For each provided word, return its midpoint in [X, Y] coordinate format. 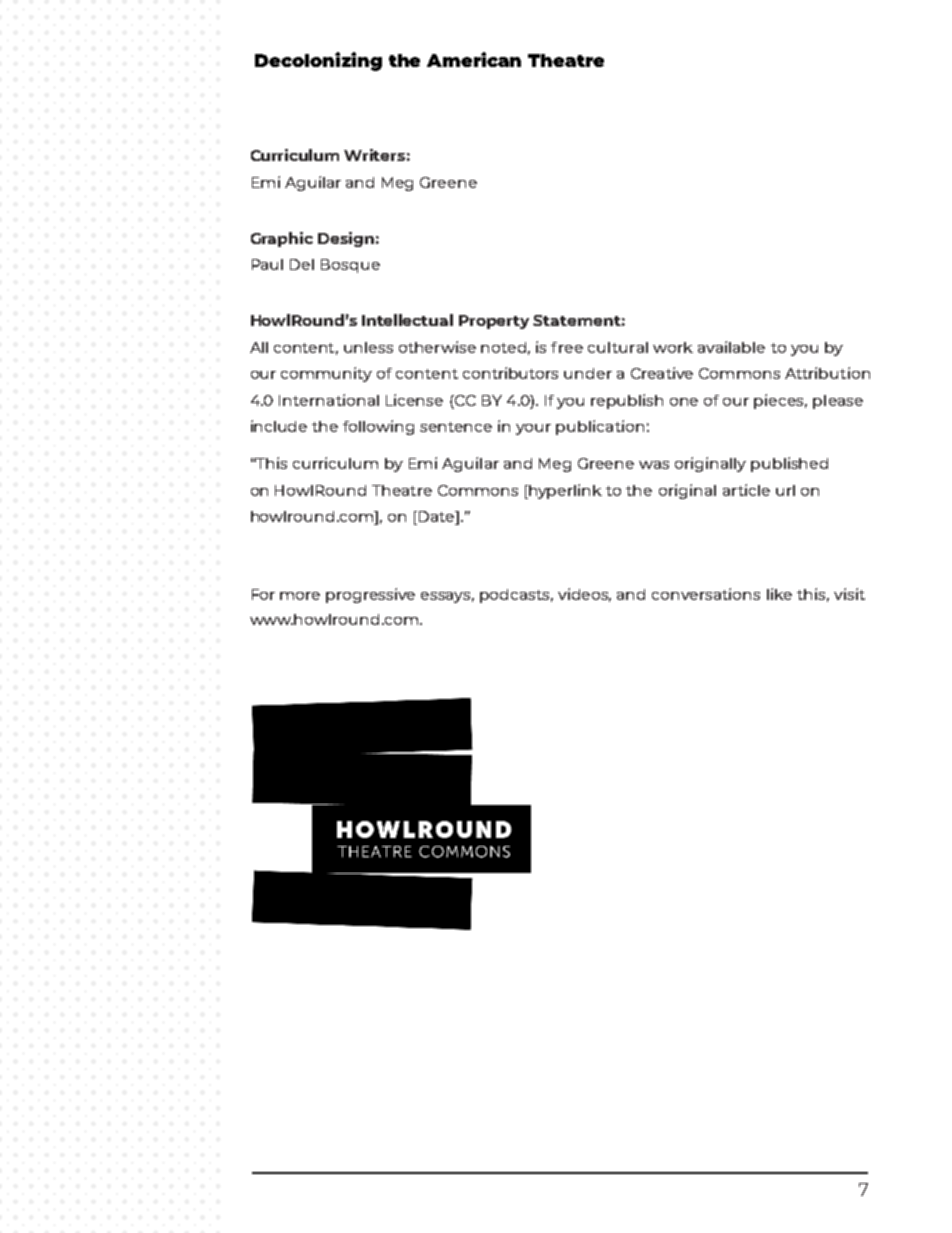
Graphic [282, 239]
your [533, 429]
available [731, 347]
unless [368, 347]
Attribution [827, 373]
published [789, 464]
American [474, 59]
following [378, 427]
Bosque [350, 266]
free [567, 347]
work [673, 347]
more [300, 596]
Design [346, 239]
